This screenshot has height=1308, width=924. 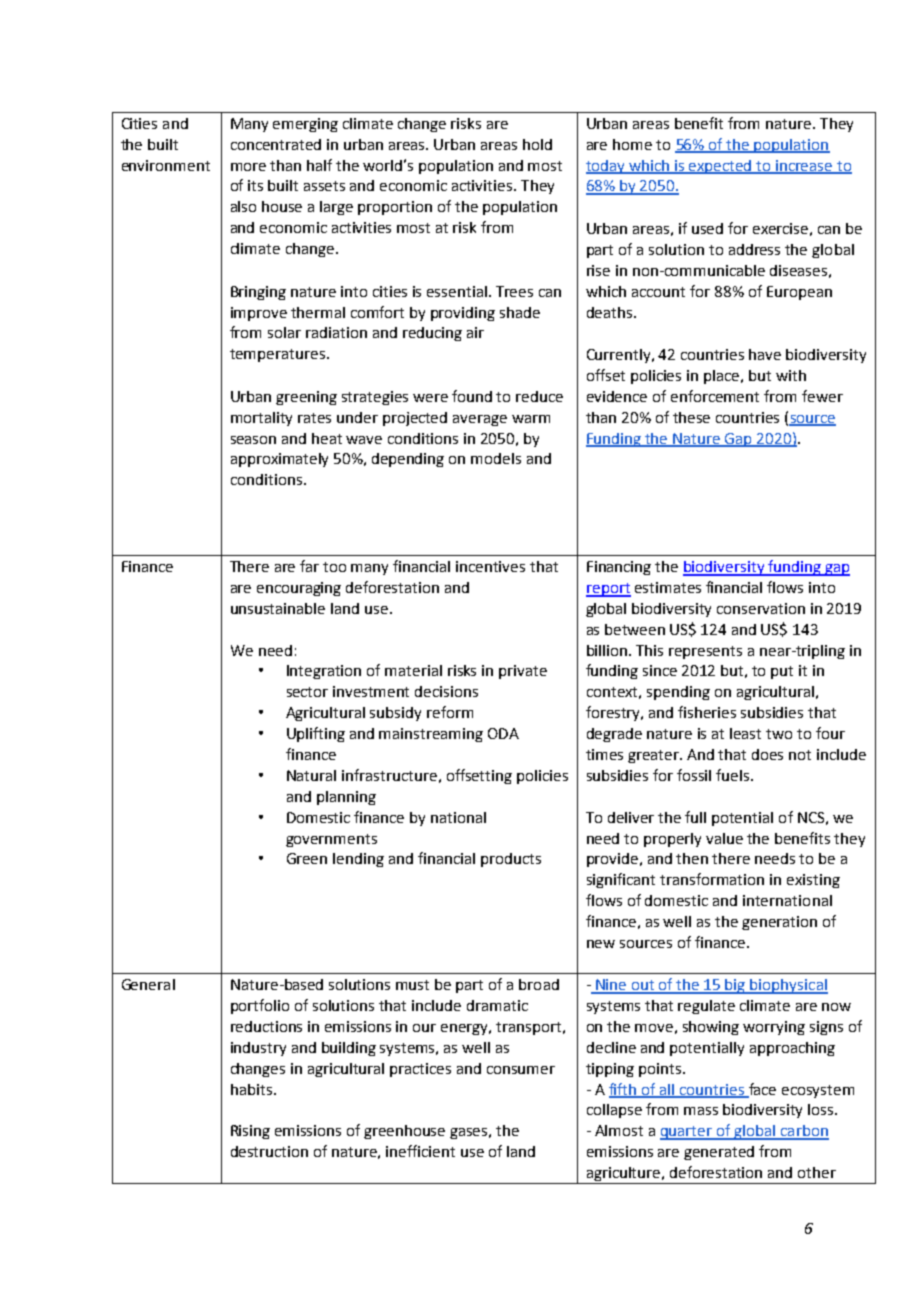 I want to click on inefficient, so click(x=420, y=1151).
